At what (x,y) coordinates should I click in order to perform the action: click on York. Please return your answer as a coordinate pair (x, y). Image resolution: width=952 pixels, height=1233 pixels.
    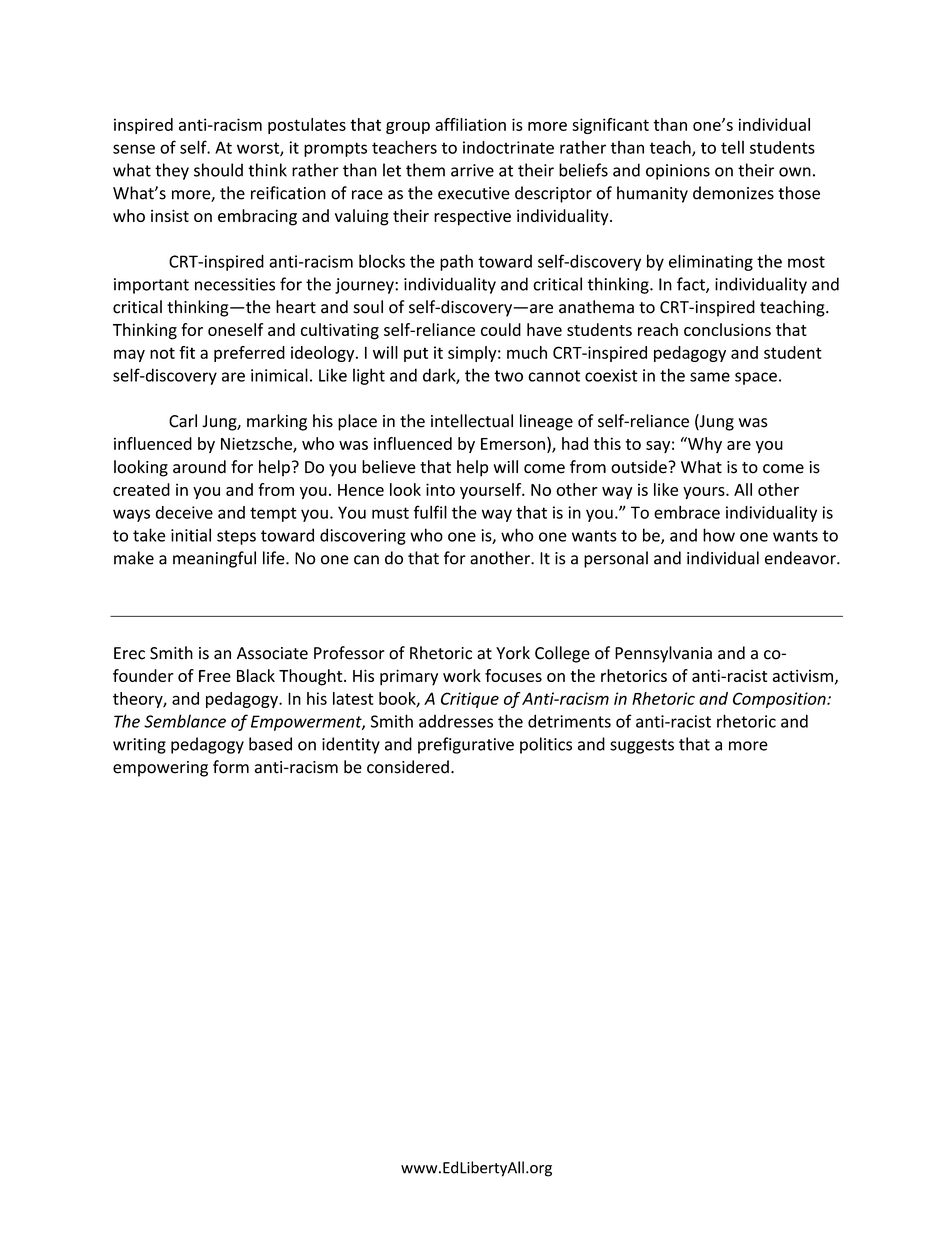
    Looking at the image, I should click on (513, 653).
